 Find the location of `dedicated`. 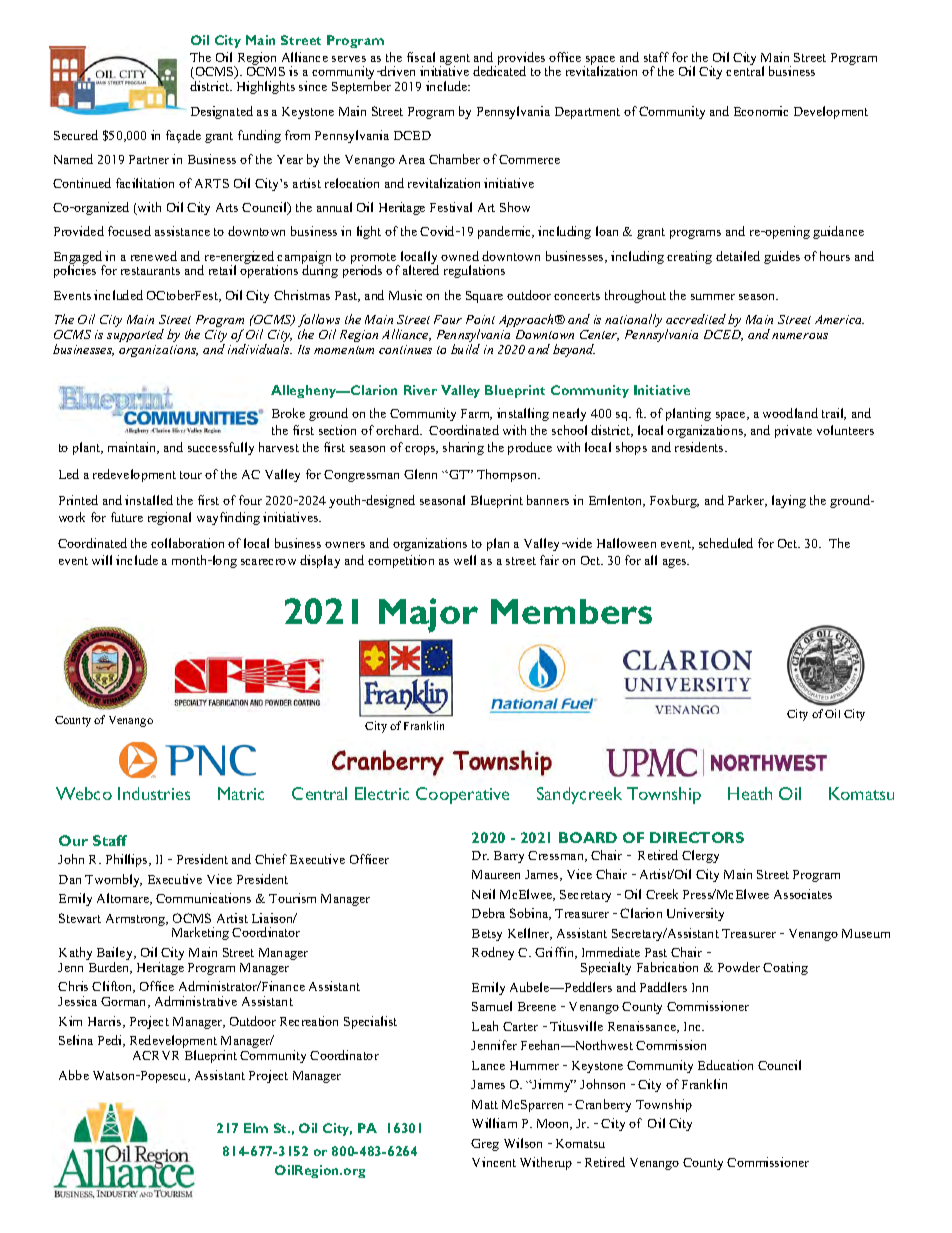

dedicated is located at coordinates (499, 71).
